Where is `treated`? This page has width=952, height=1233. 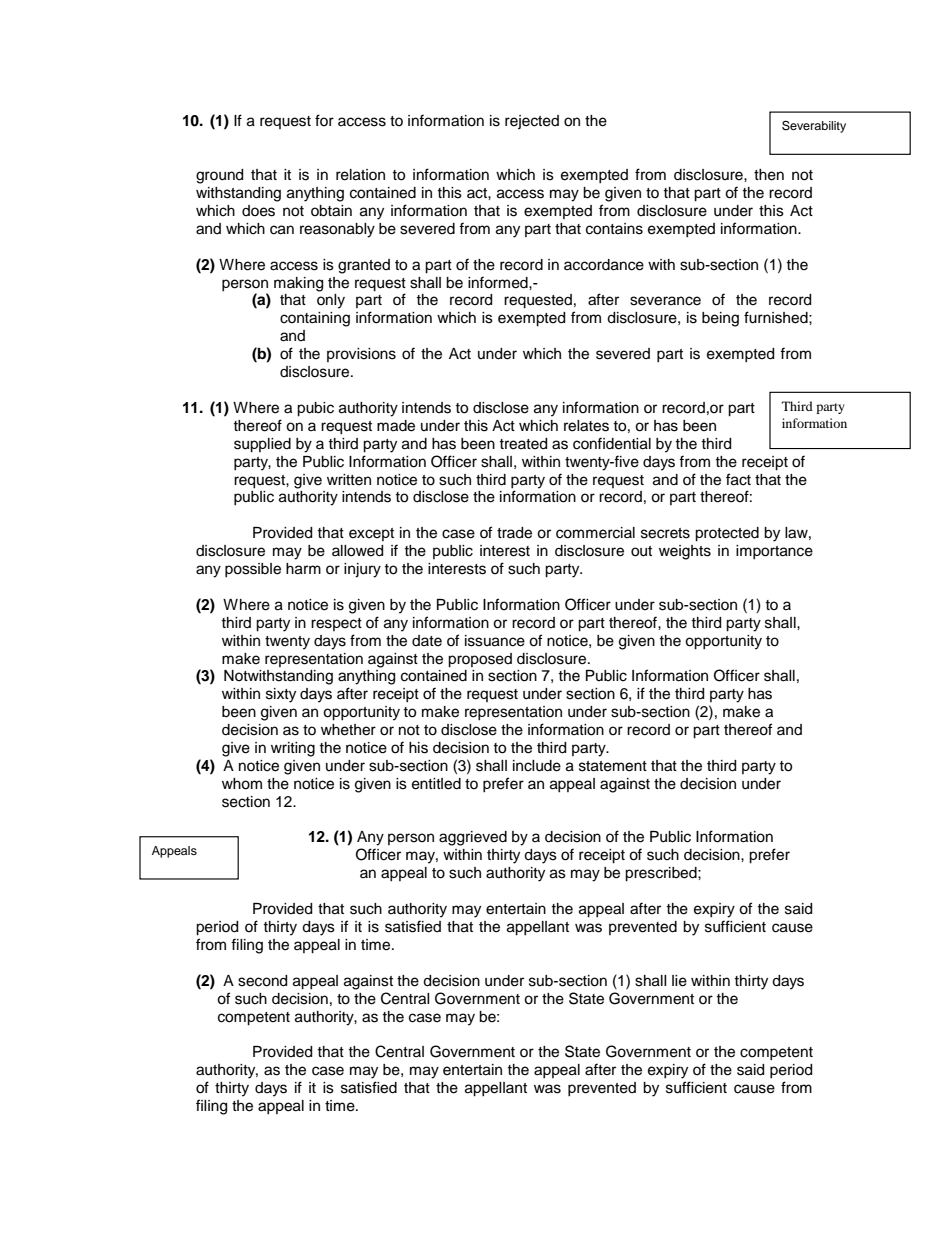 treated is located at coordinates (523, 444).
